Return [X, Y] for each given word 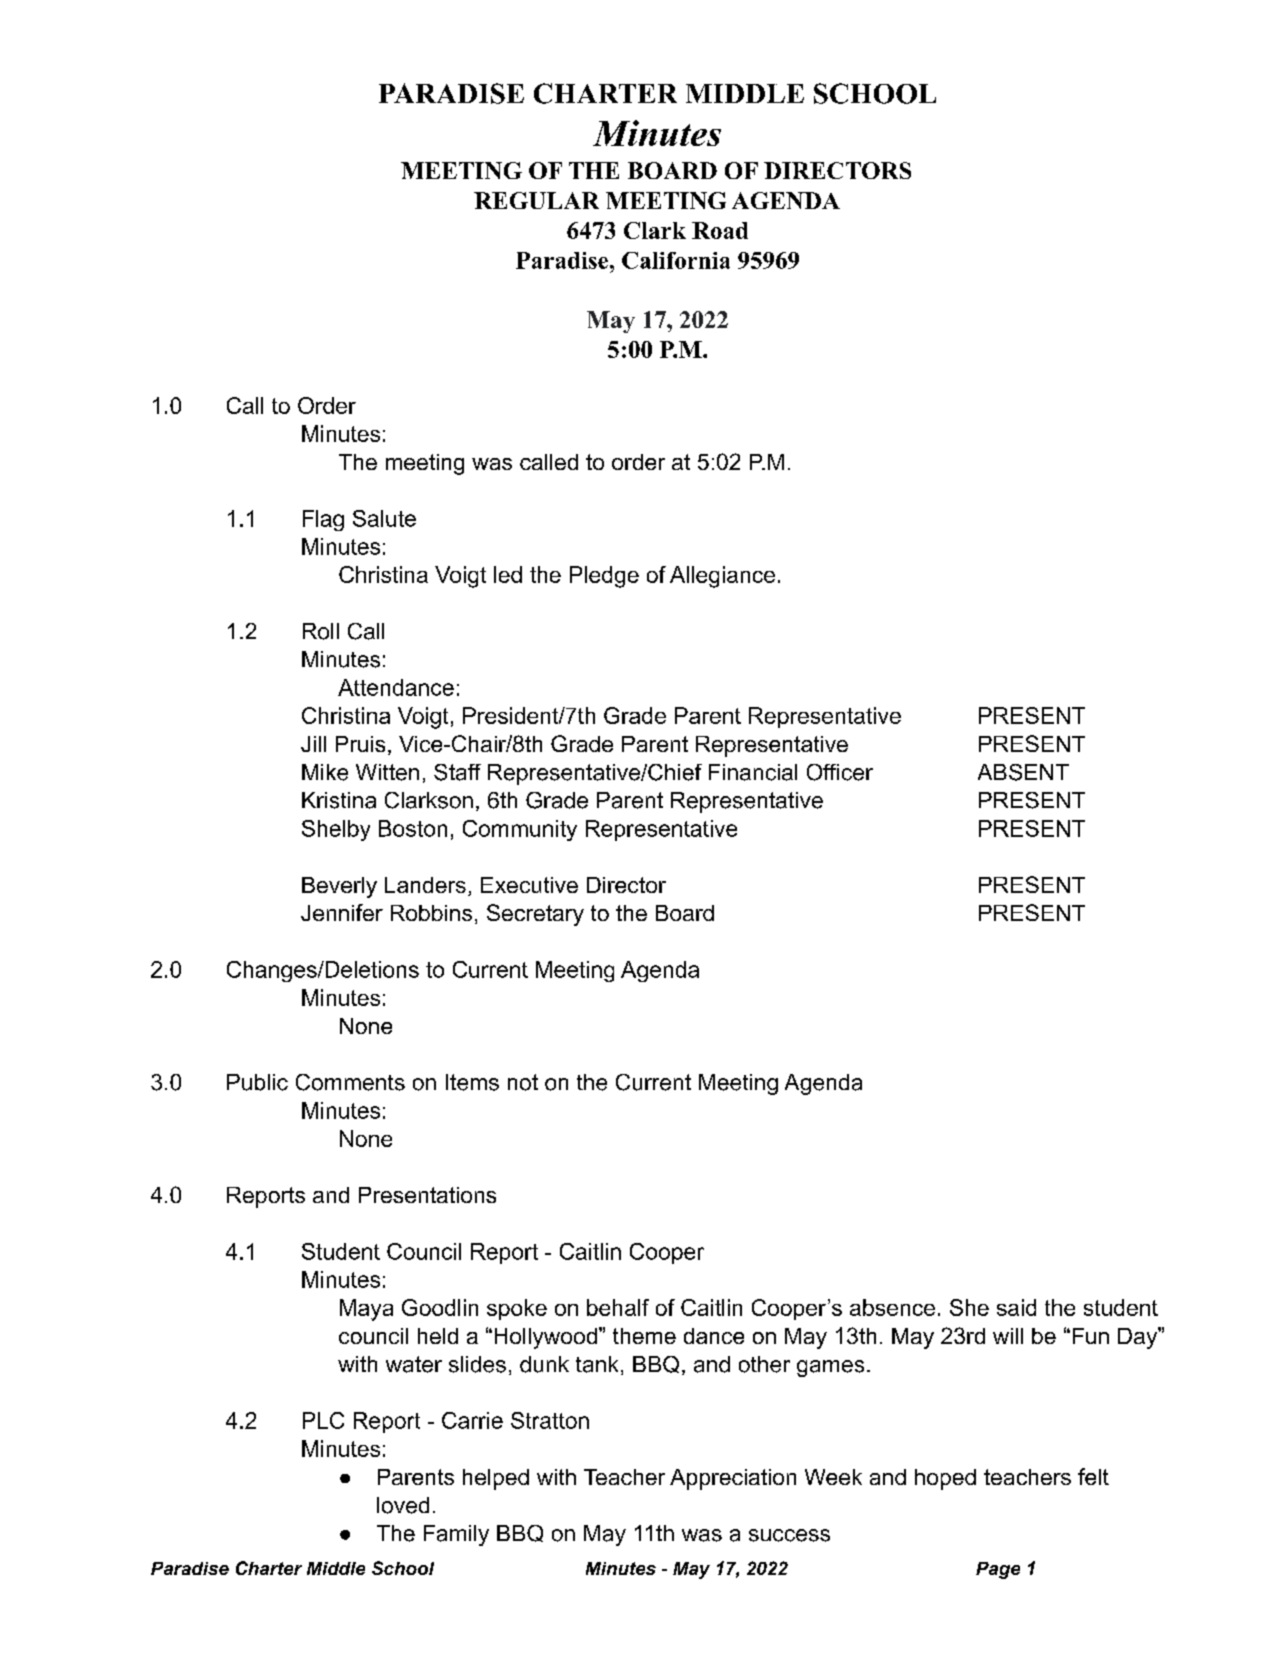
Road [720, 230]
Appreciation [733, 1479]
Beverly [339, 887]
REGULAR [536, 200]
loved [403, 1505]
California [676, 260]
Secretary [535, 915]
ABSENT [1023, 772]
